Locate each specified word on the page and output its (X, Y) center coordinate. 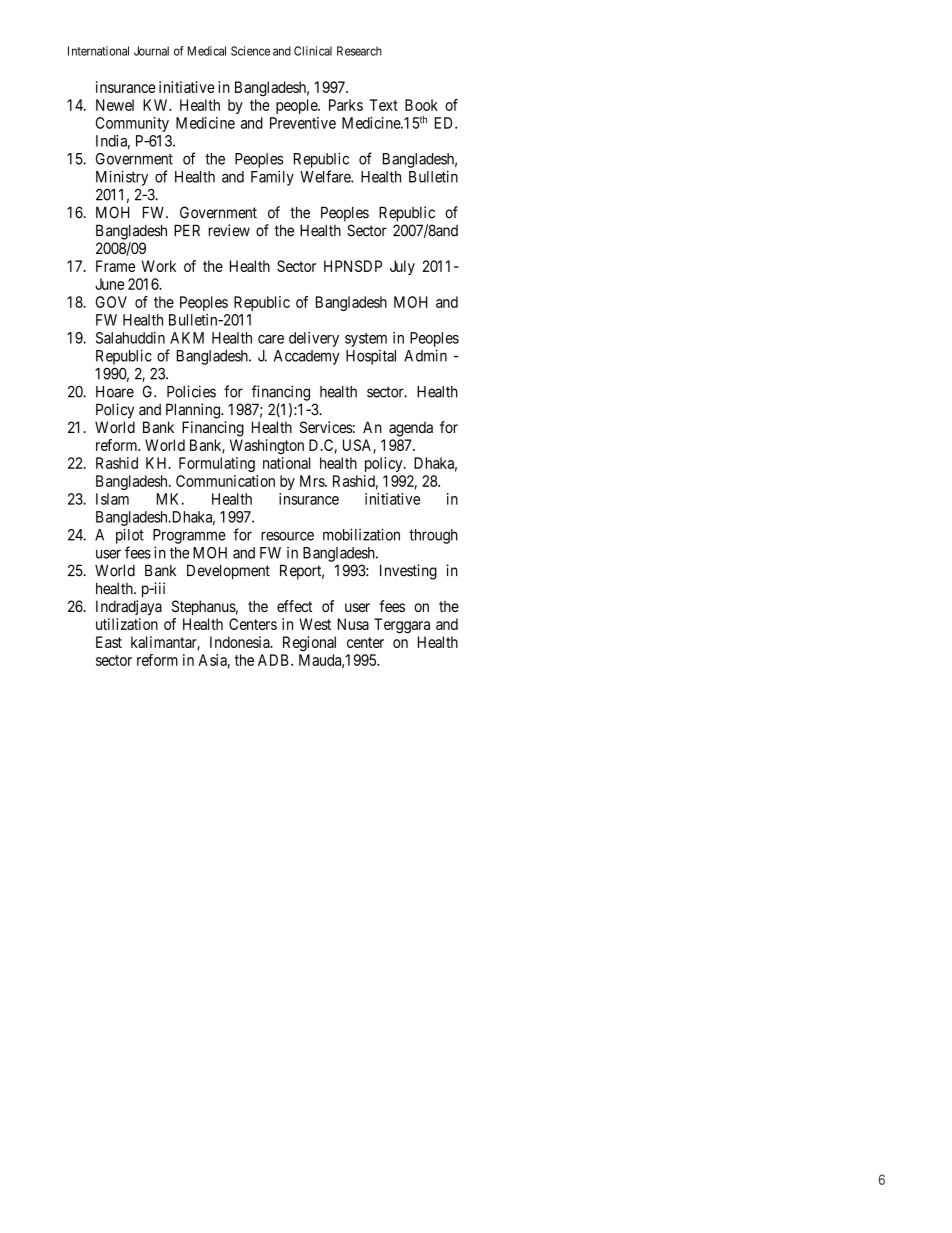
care (271, 339)
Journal (151, 51)
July (402, 267)
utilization (127, 624)
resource (287, 536)
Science (250, 51)
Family (272, 178)
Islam (112, 499)
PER (187, 230)
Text (384, 105)
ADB (275, 660)
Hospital (371, 357)
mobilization (361, 534)
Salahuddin (130, 338)
